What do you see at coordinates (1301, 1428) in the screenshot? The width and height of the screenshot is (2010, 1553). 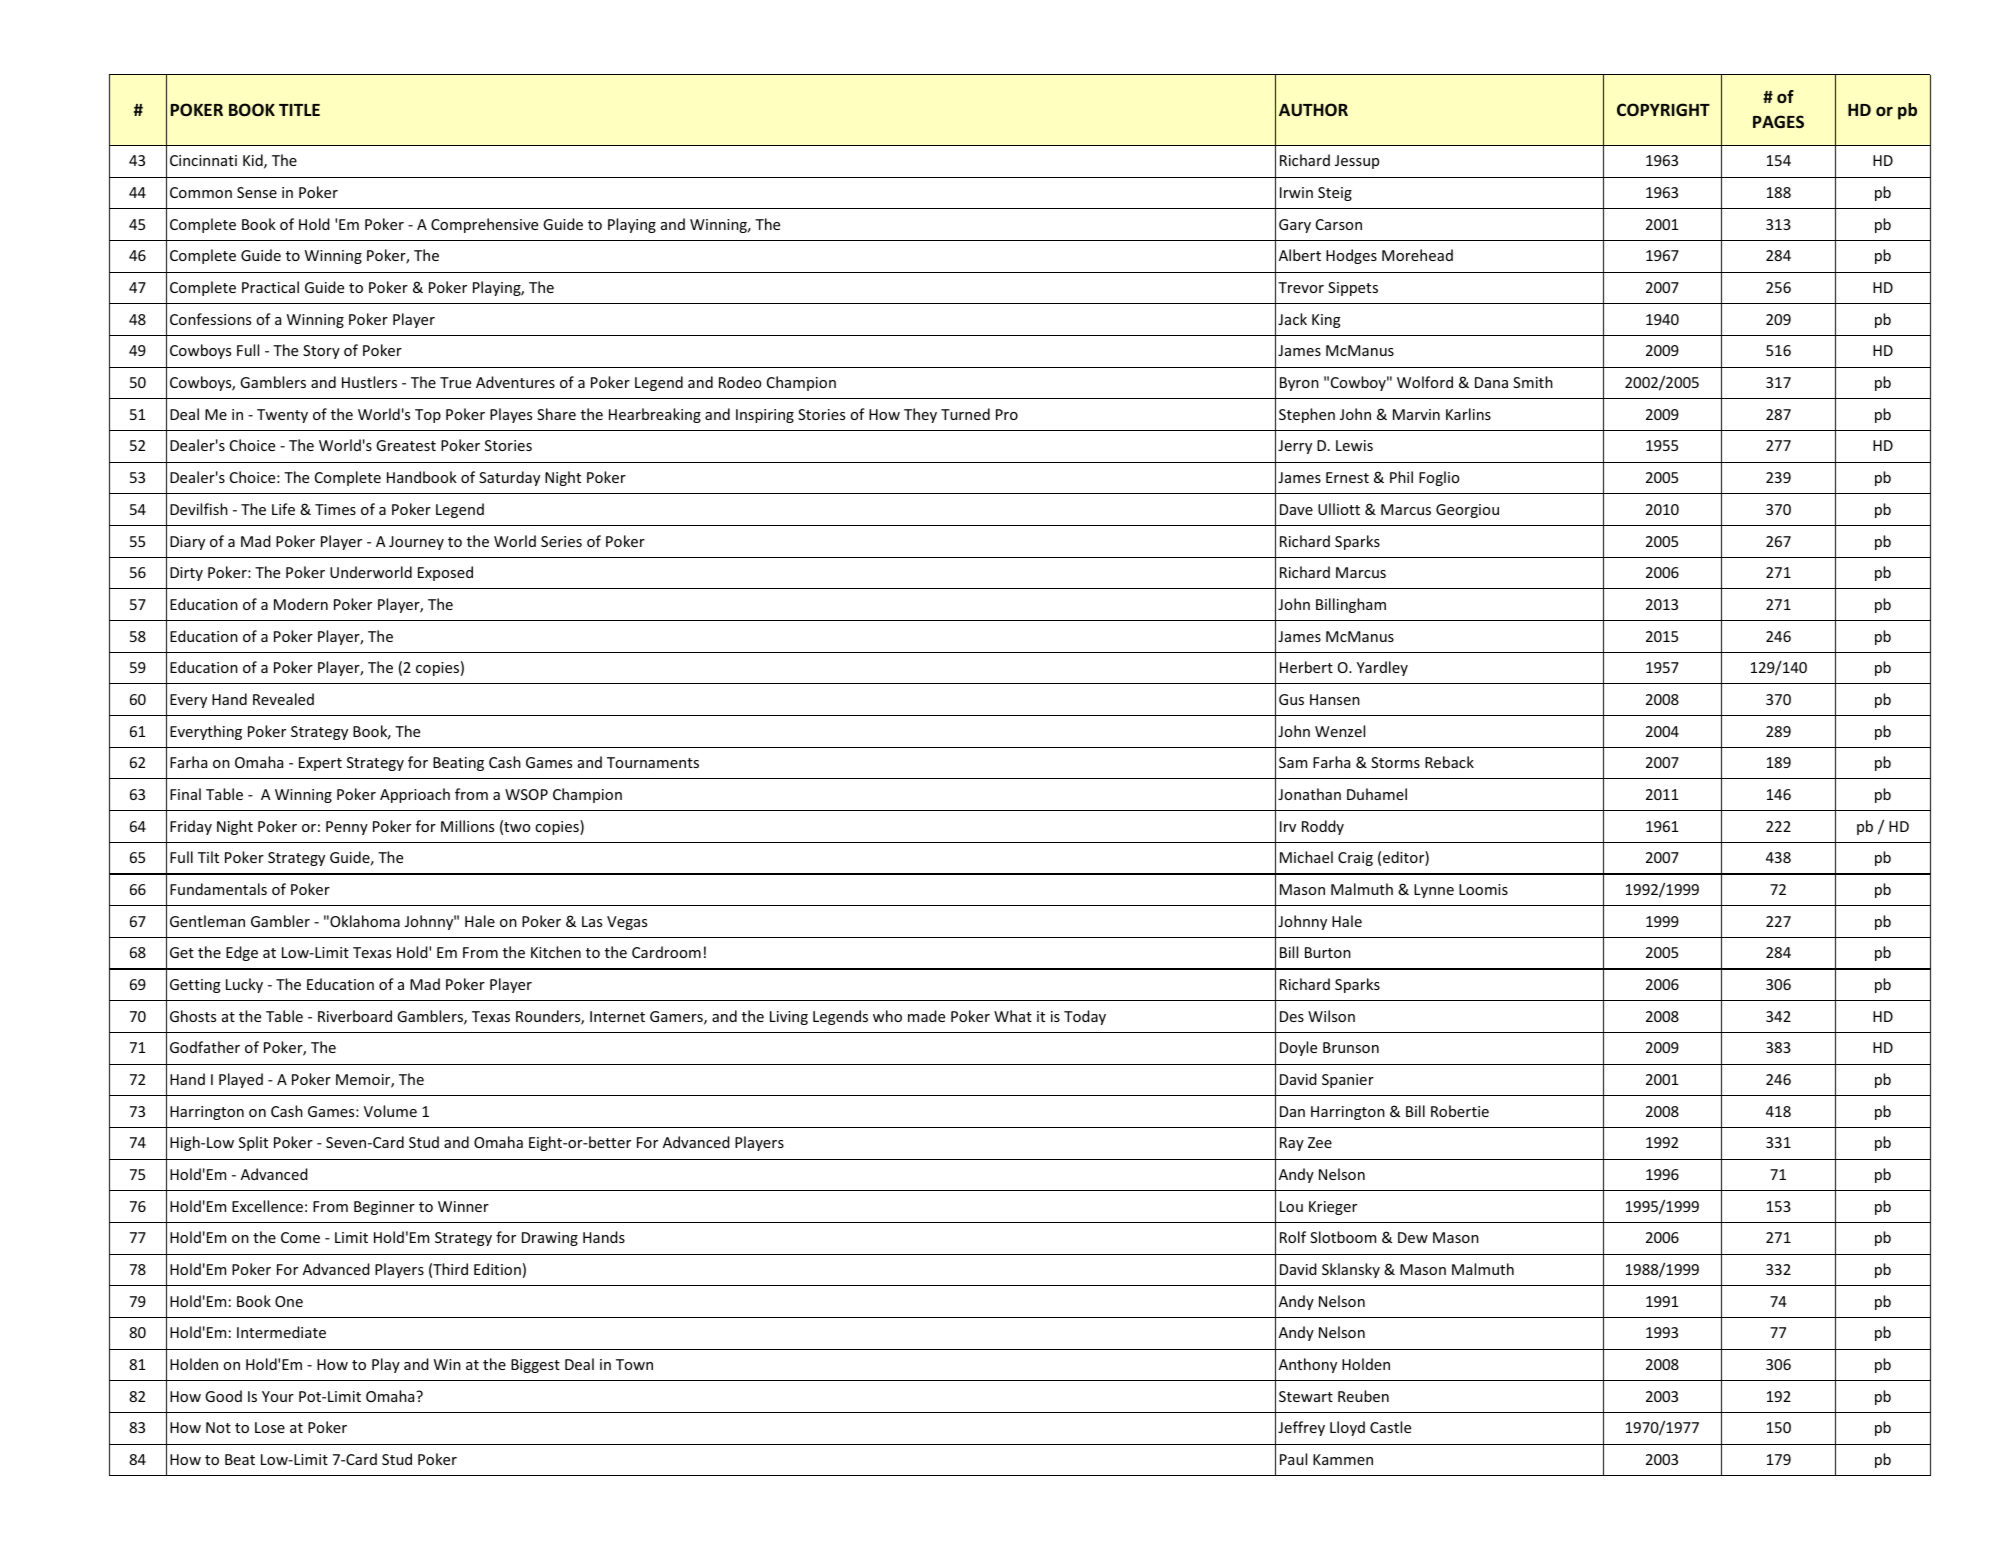 I see `Jeffrey` at bounding box center [1301, 1428].
